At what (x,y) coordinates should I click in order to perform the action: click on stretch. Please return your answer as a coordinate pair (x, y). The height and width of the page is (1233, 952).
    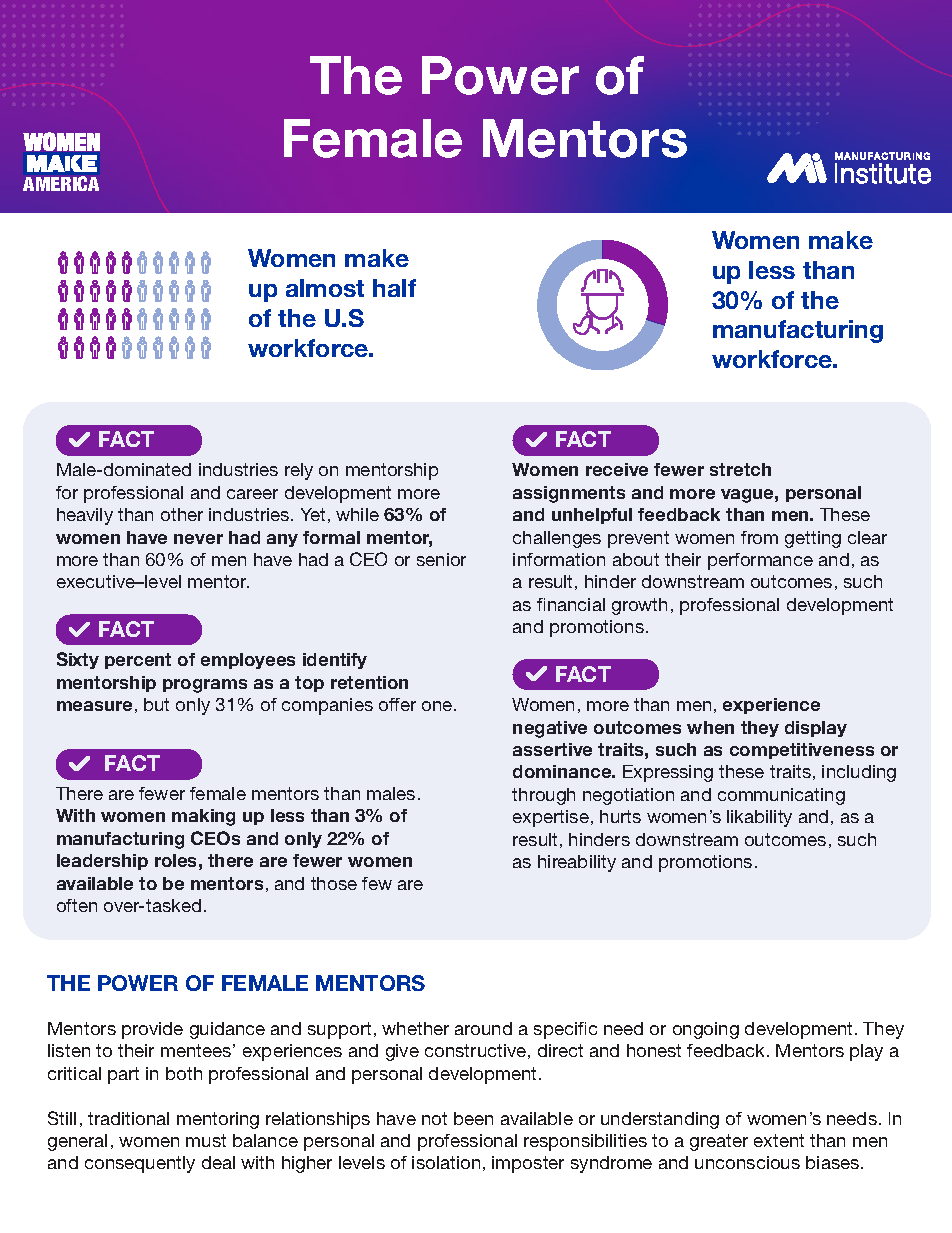
    Looking at the image, I should click on (740, 469).
